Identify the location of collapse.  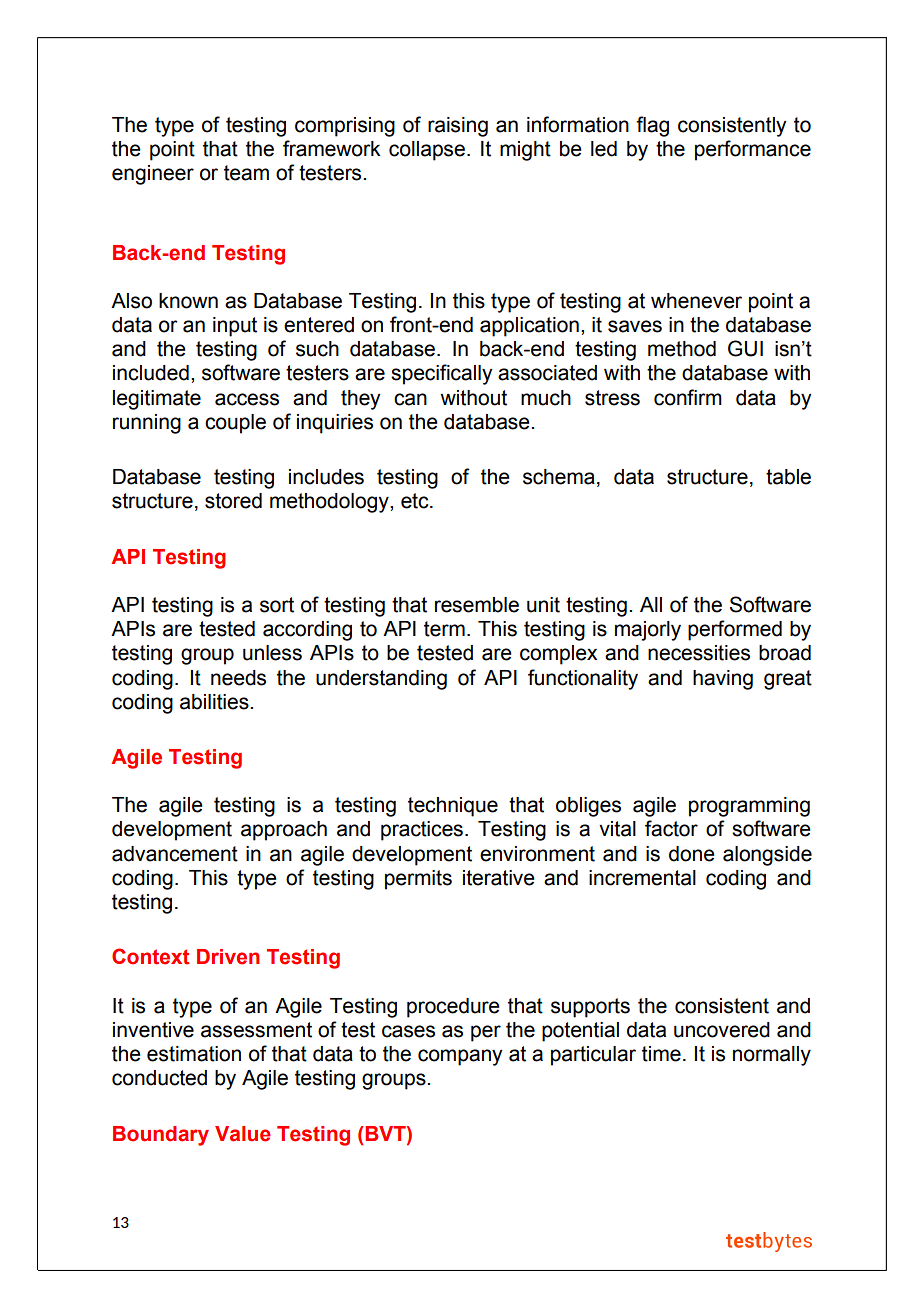
(427, 151).
